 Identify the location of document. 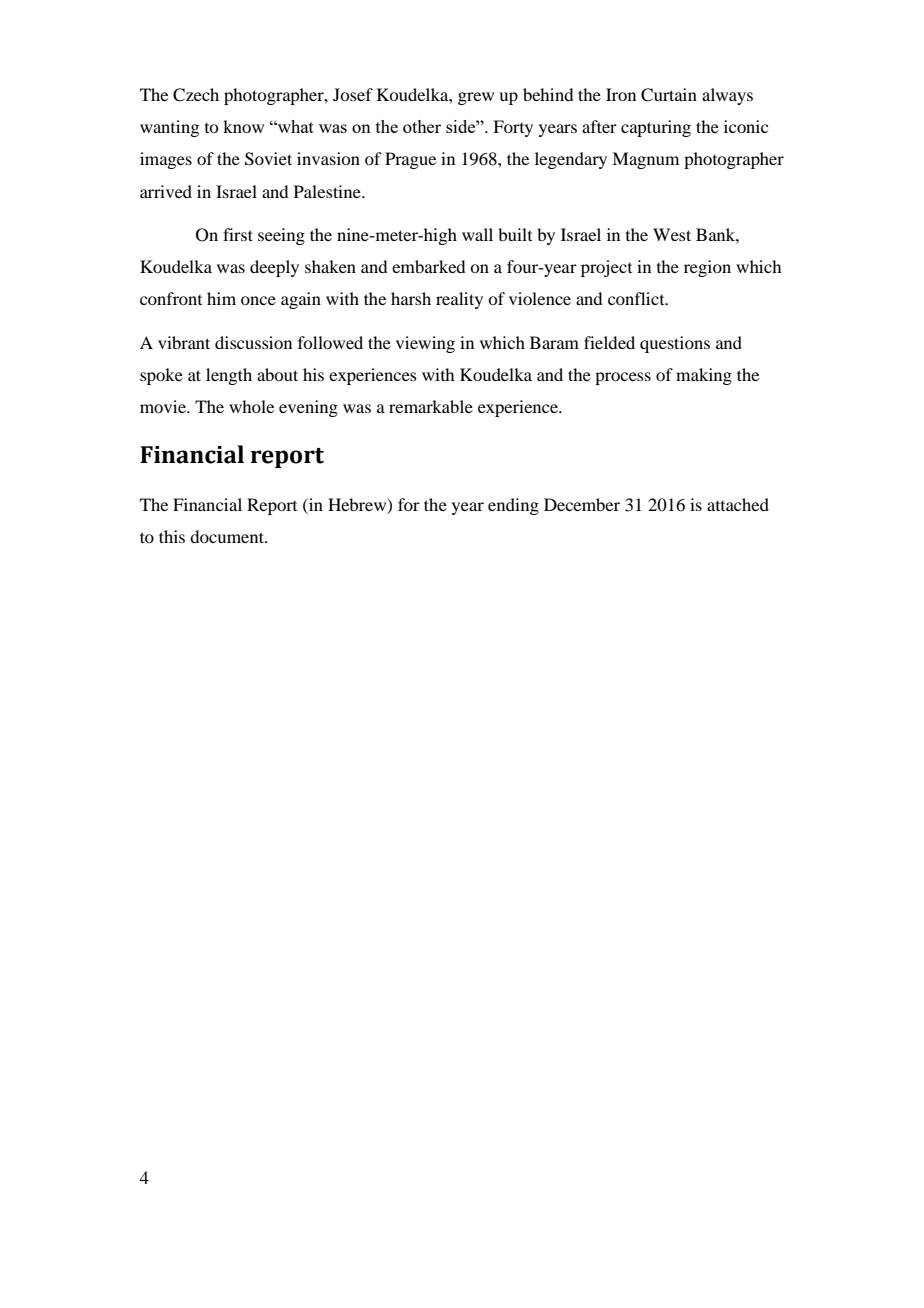
(228, 536).
